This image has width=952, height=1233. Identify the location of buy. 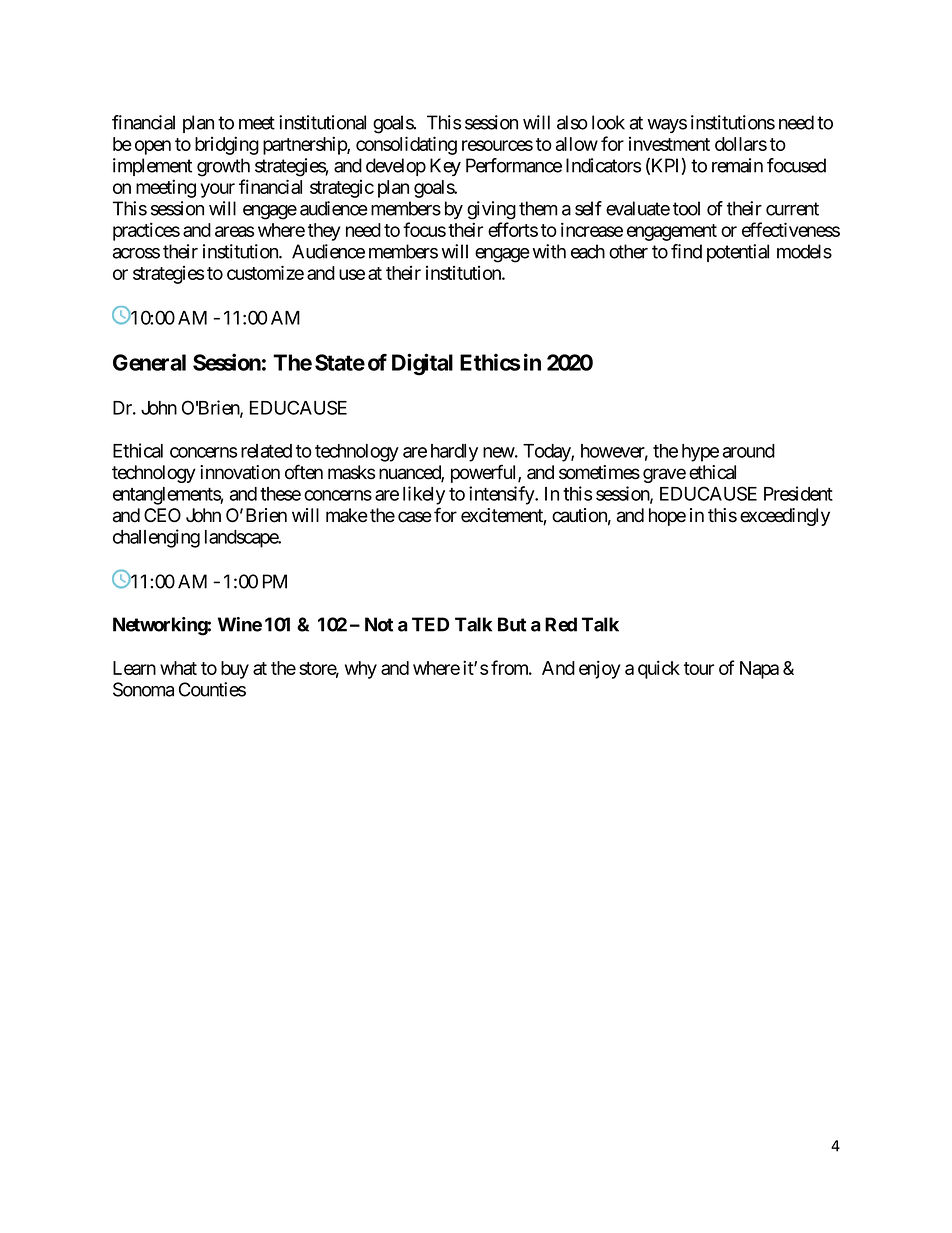
(235, 670).
